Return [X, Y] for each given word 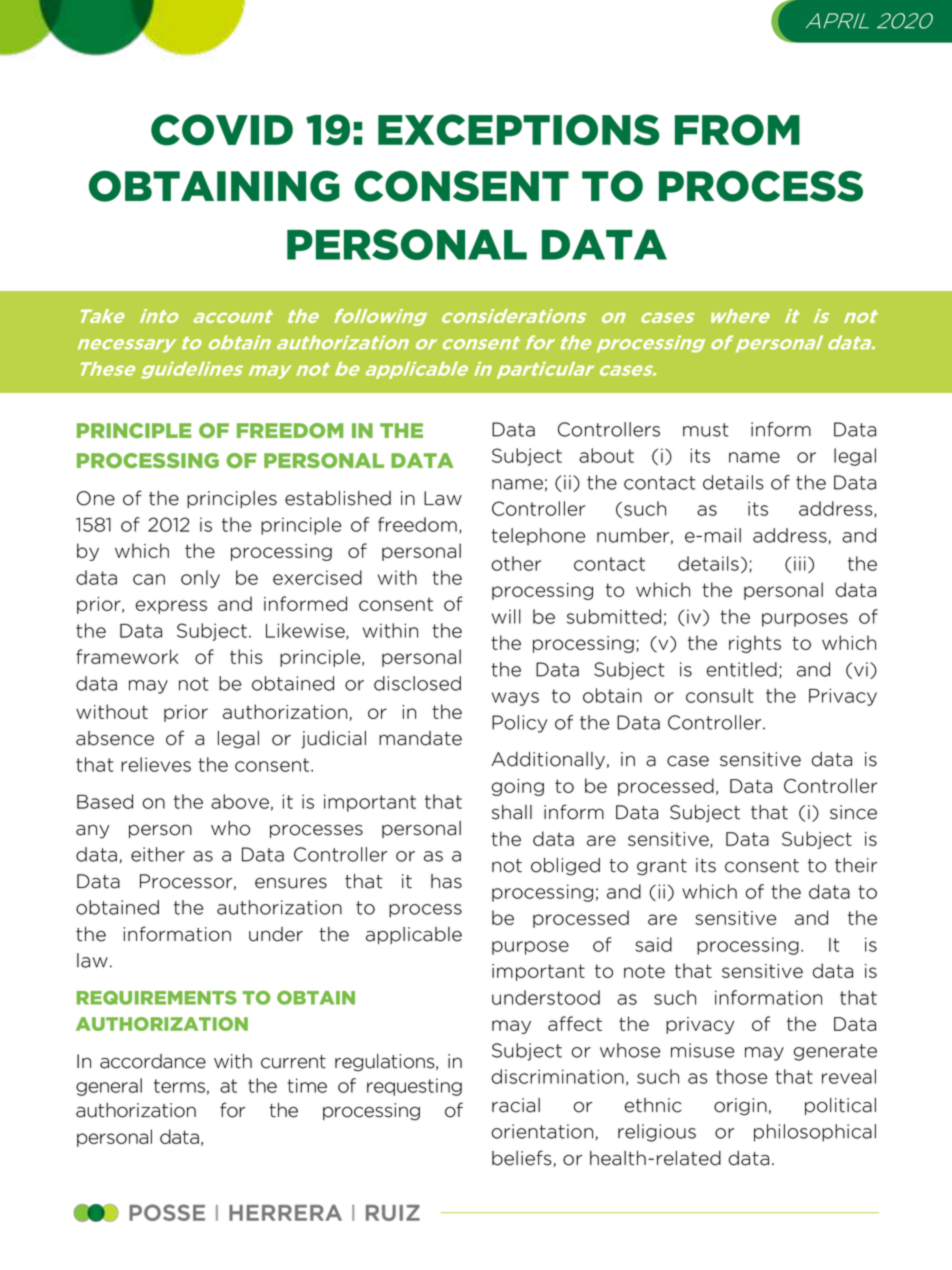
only [200, 579]
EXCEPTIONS [518, 130]
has [446, 881]
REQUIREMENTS [157, 998]
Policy [519, 724]
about [606, 455]
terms [179, 1086]
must [705, 430]
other [516, 563]
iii [800, 563]
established [338, 498]
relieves [156, 764]
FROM [737, 130]
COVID [222, 130]
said [653, 944]
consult [719, 695]
